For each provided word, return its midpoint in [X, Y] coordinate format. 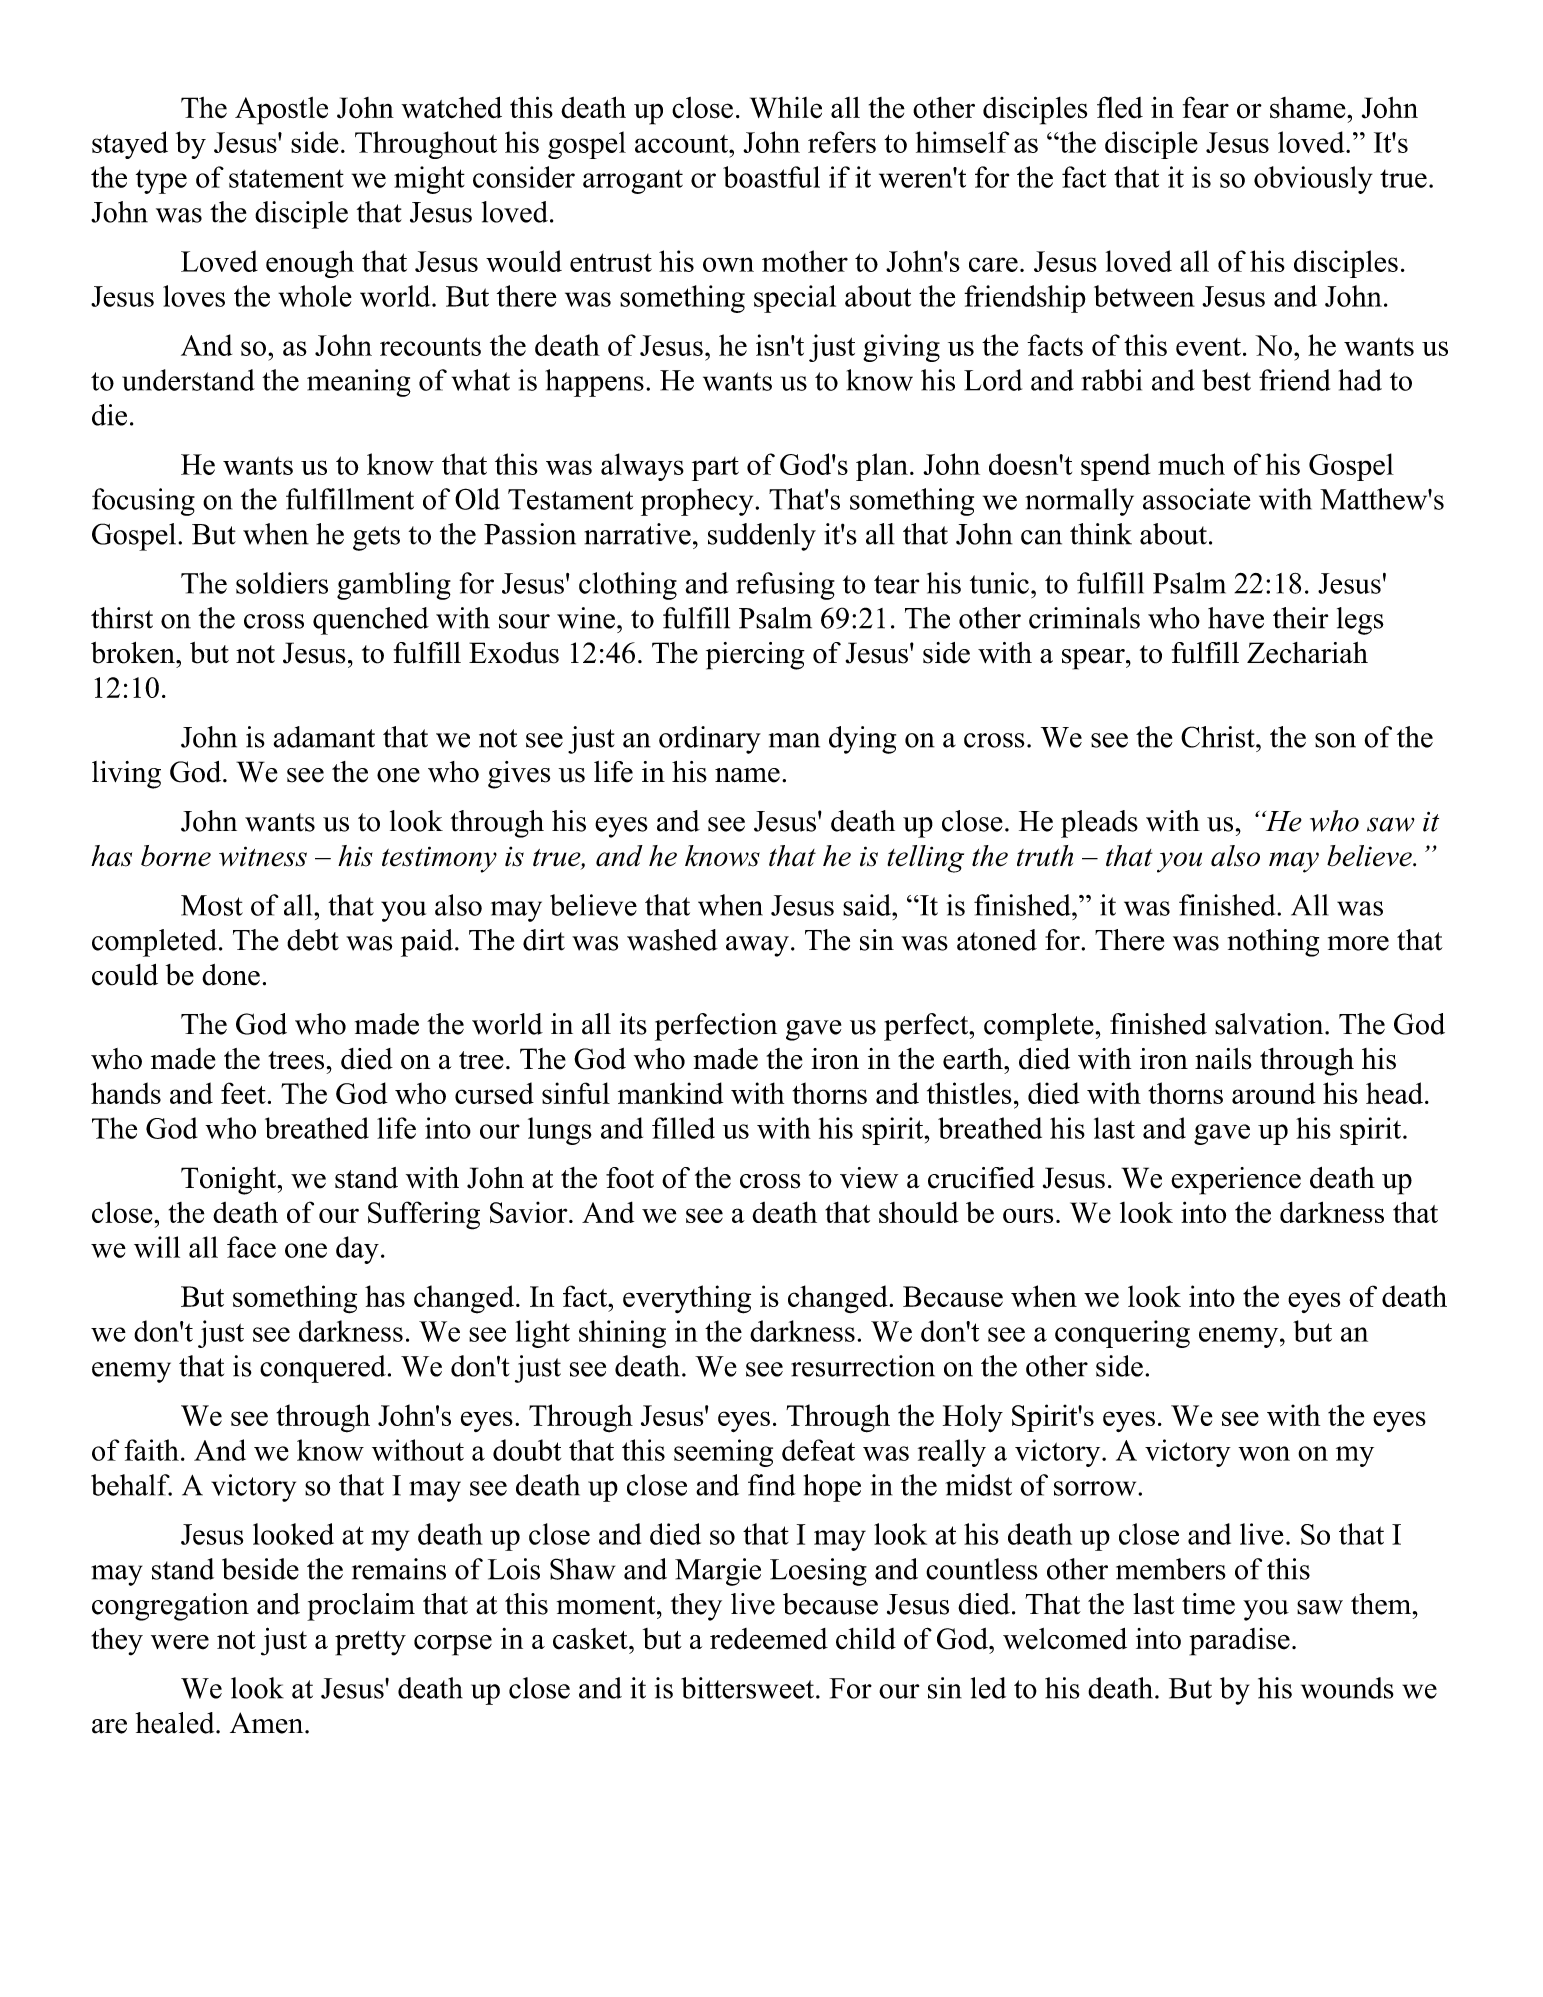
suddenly [762, 537]
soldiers [282, 583]
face [251, 1247]
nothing [1273, 943]
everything [687, 1299]
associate [1197, 499]
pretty [370, 1643]
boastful [771, 177]
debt [313, 940]
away [757, 946]
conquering [1122, 1334]
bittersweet [747, 1688]
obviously [1313, 180]
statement [286, 178]
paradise [1239, 1642]
